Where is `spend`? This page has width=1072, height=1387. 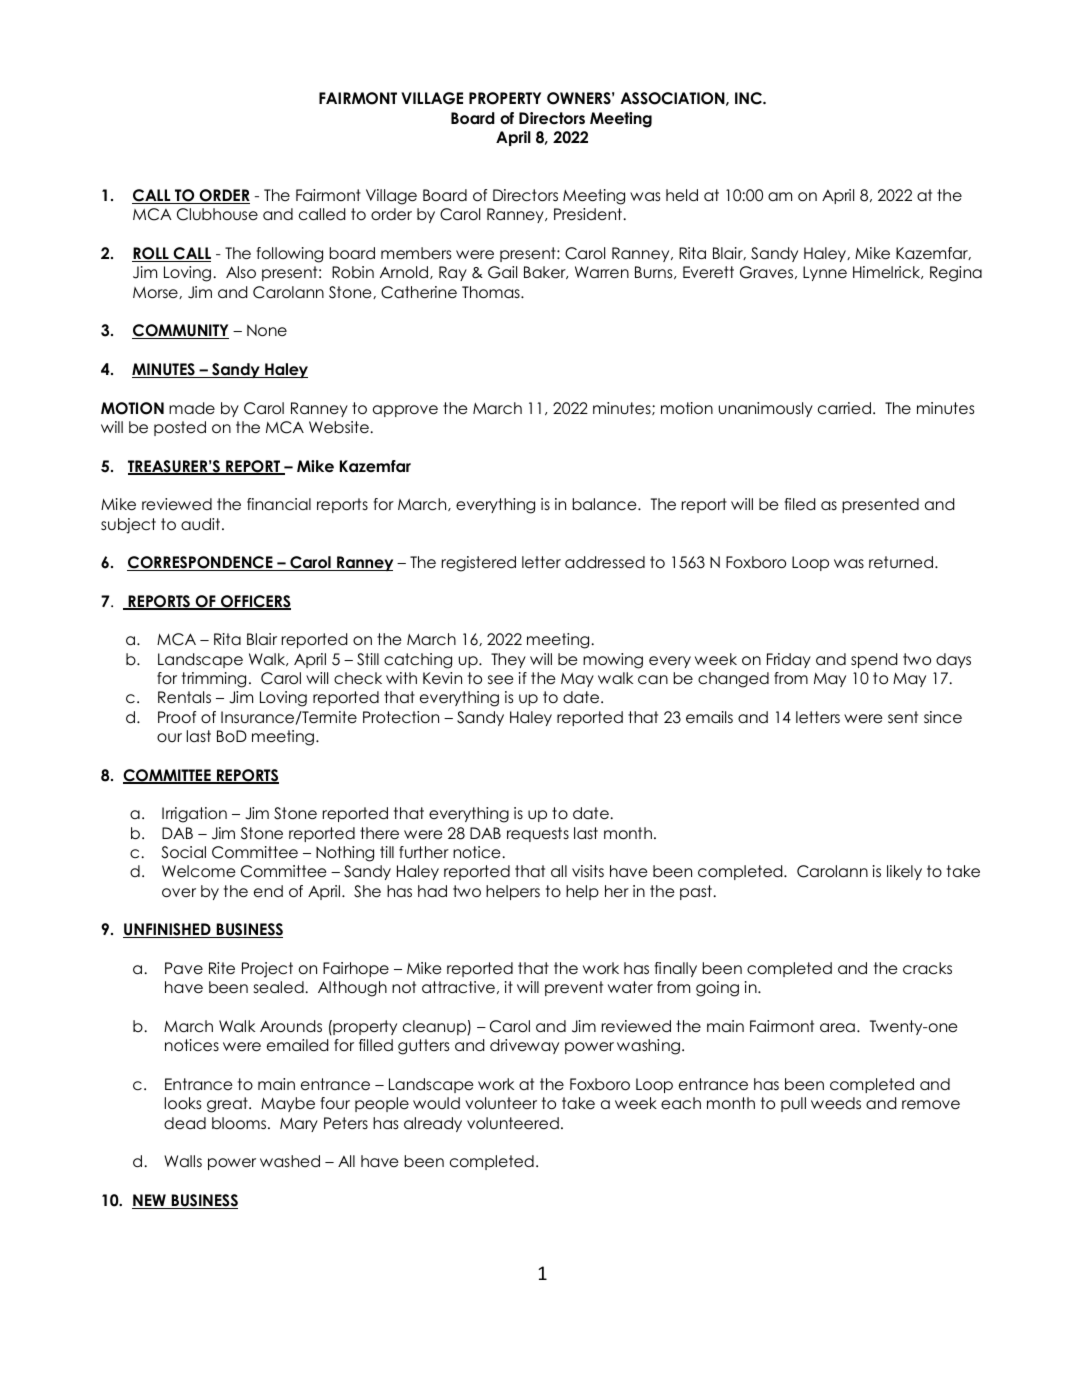 spend is located at coordinates (874, 660).
